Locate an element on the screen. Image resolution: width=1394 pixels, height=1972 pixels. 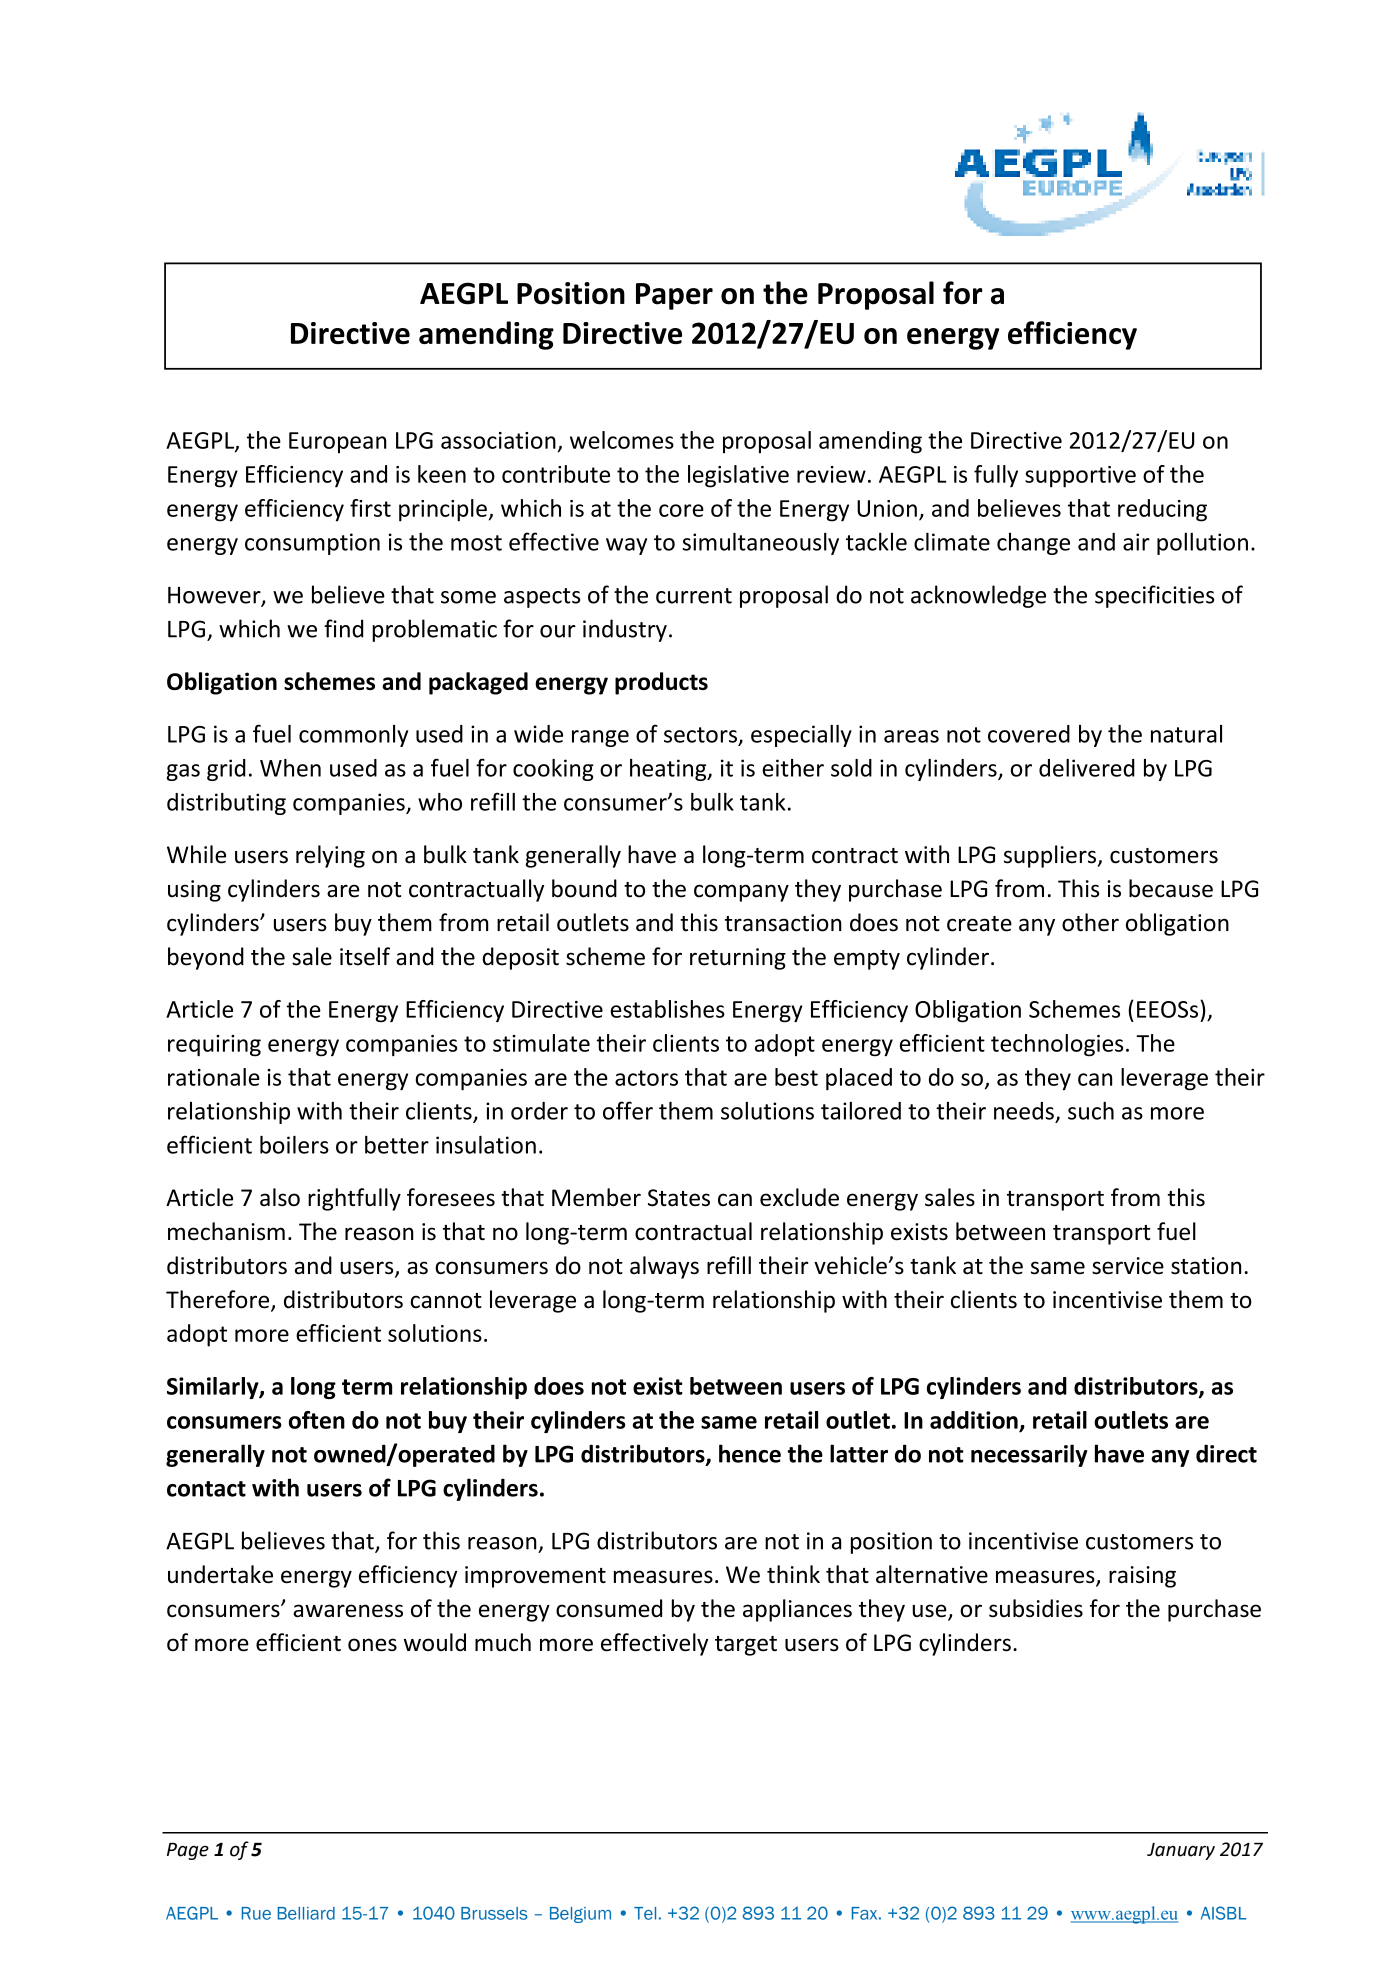
relying is located at coordinates (330, 856).
